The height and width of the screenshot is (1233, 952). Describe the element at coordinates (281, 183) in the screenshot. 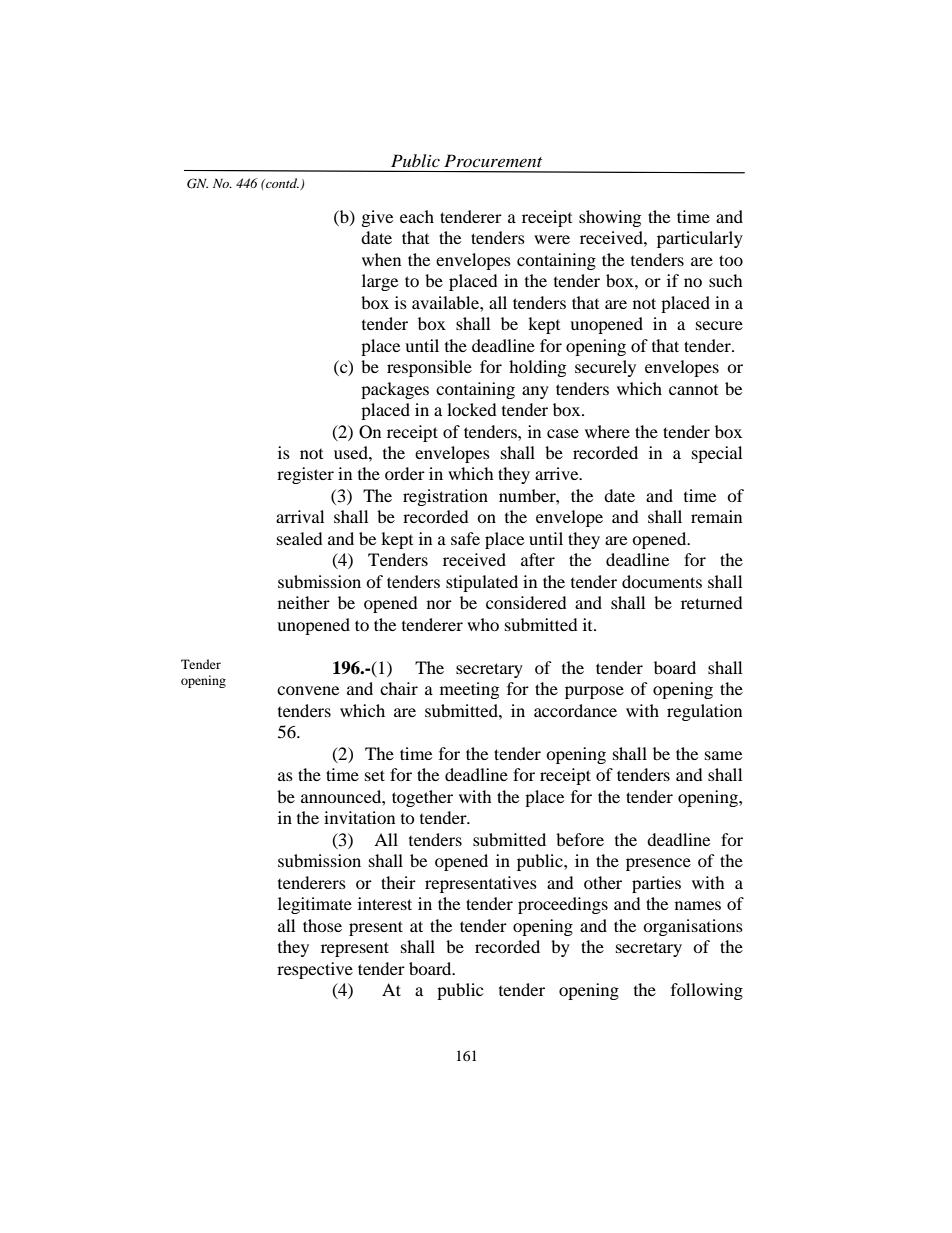

I see `contd` at that location.
